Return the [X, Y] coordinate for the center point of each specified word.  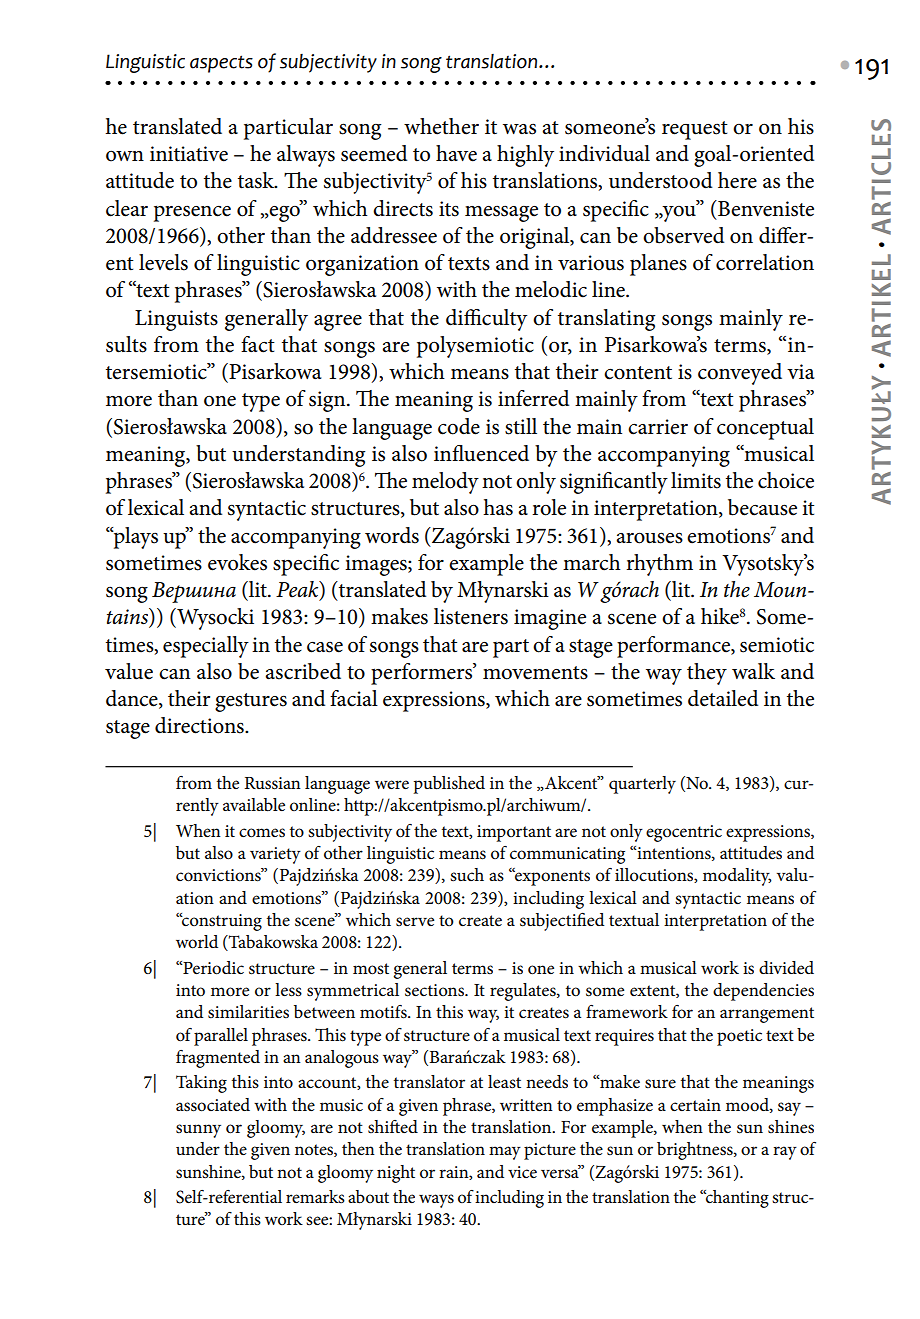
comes [262, 833]
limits [696, 480]
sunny [198, 1131]
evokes [237, 562]
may [505, 1153]
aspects [221, 64]
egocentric [684, 833]
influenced [481, 453]
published [449, 785]
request [695, 130]
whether [441, 126]
